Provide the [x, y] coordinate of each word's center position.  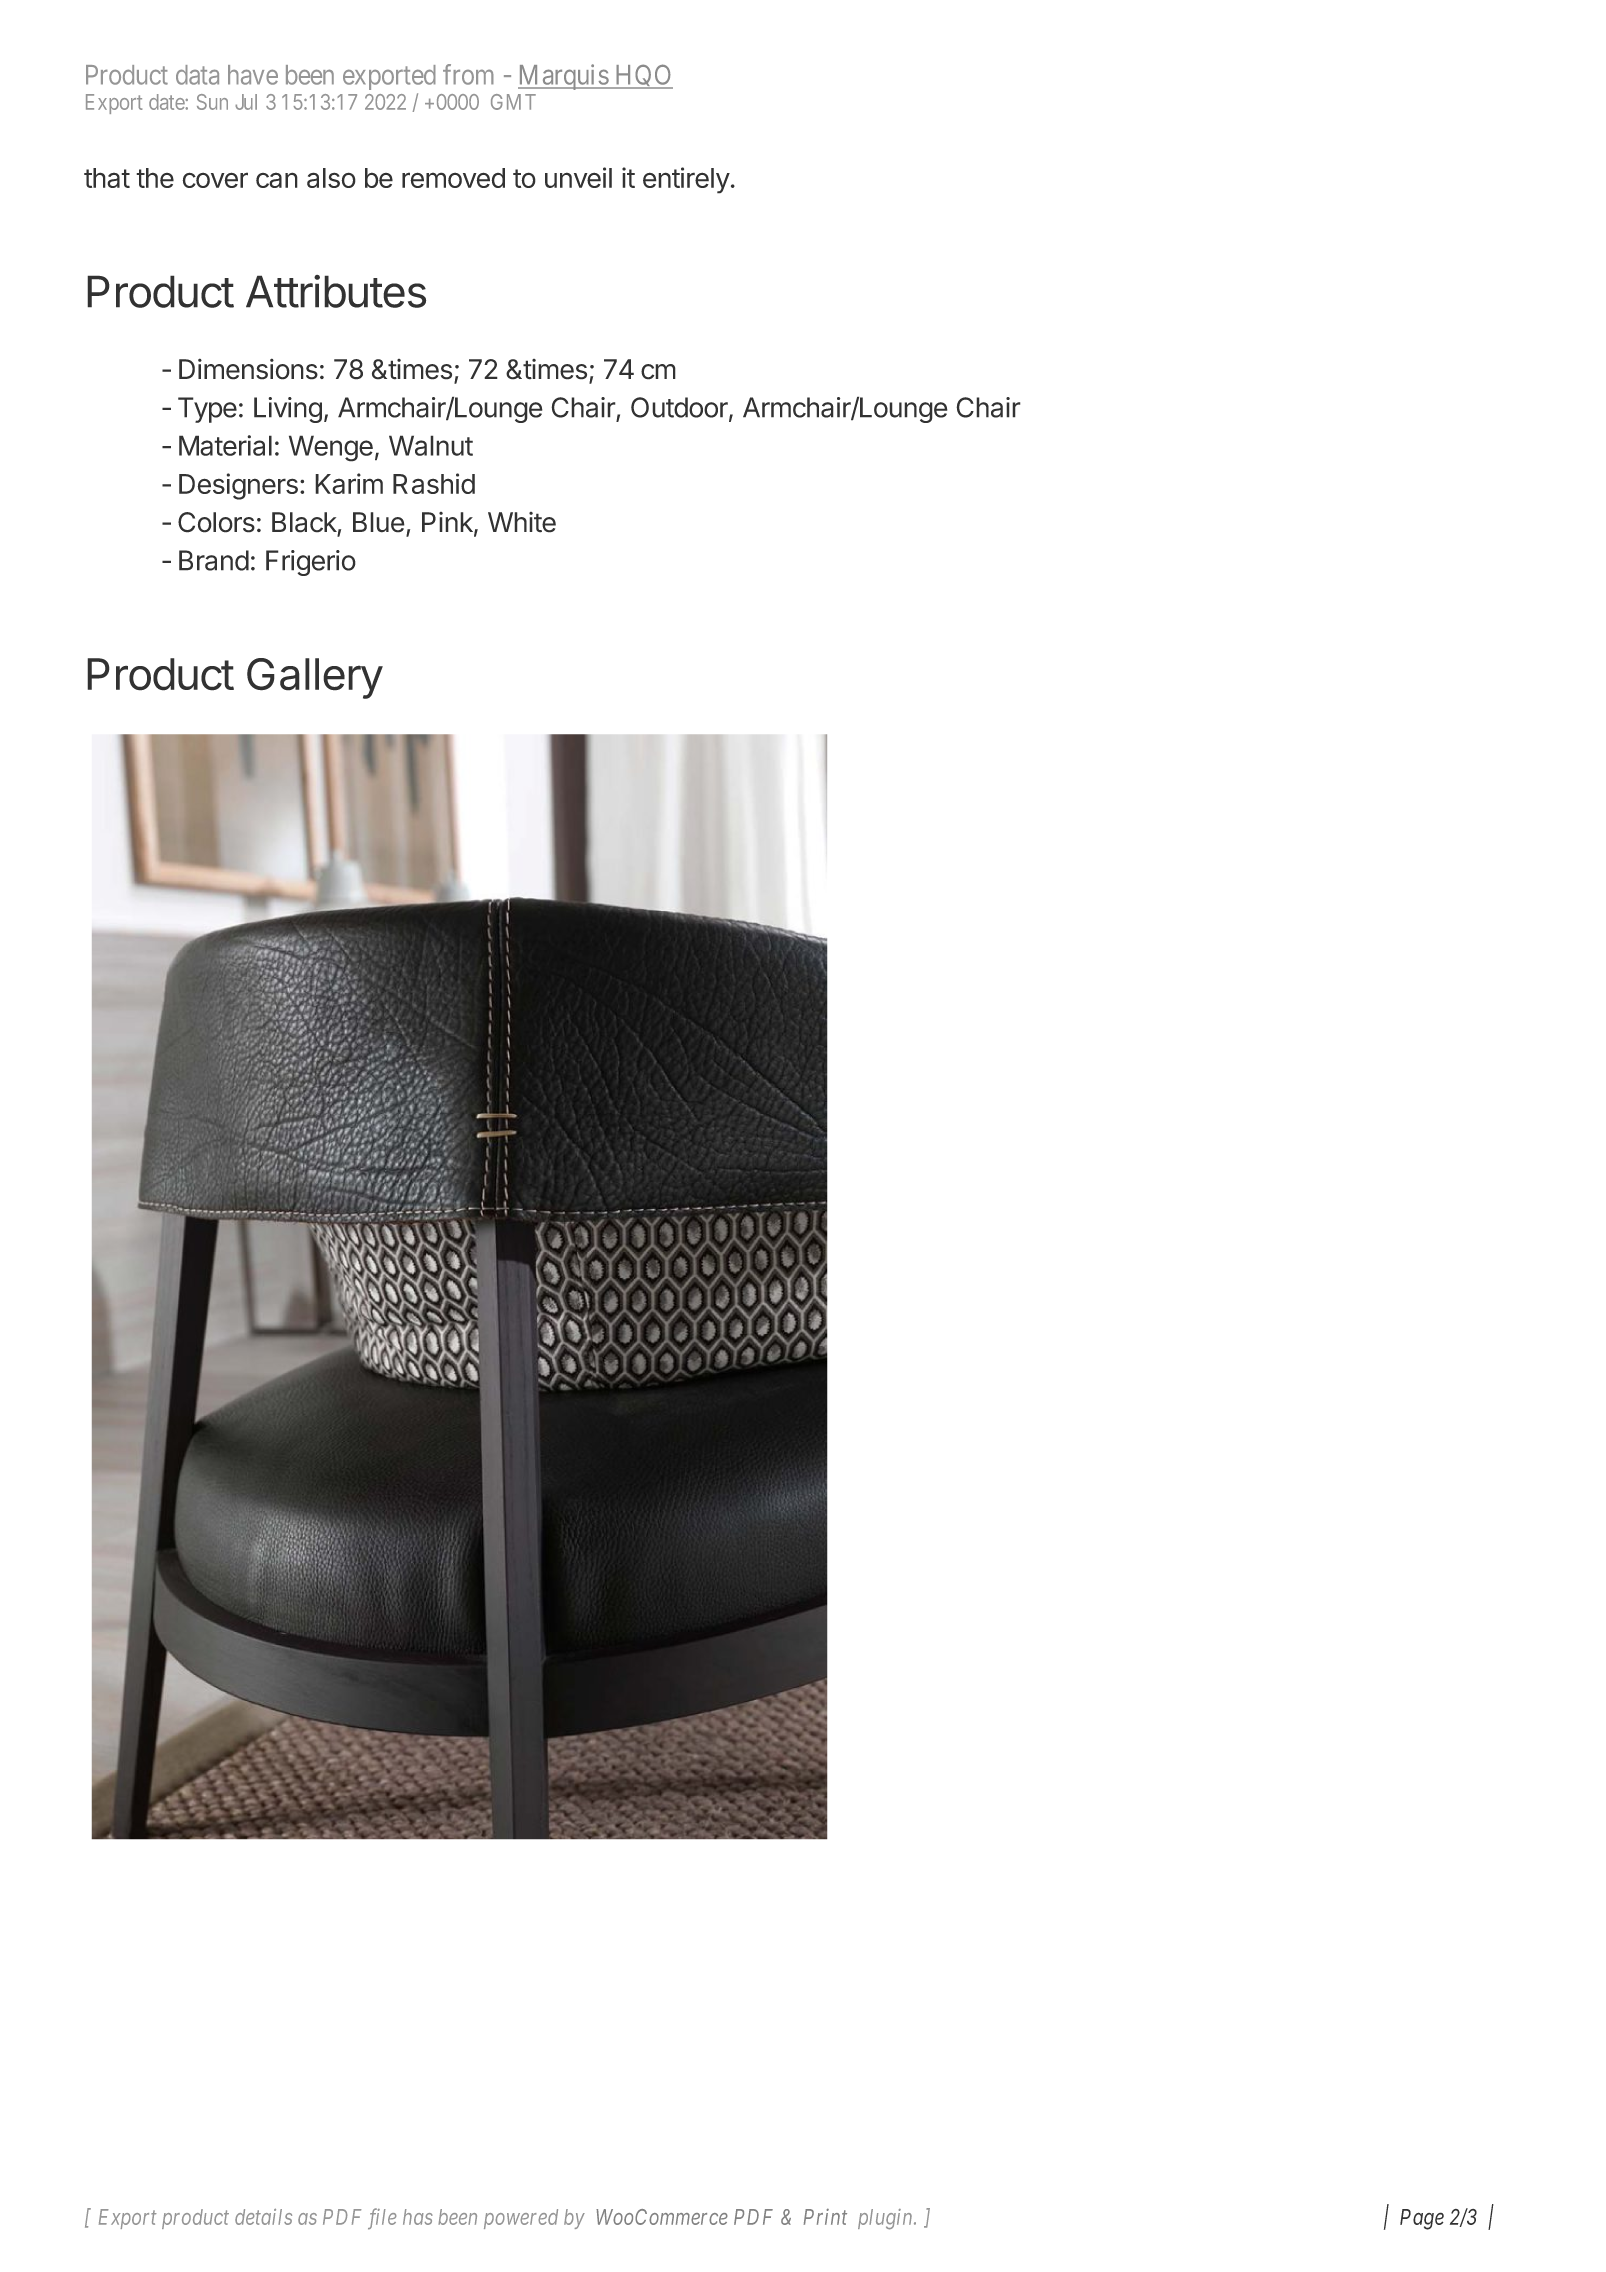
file [382, 2219]
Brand [214, 560]
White [522, 522]
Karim [349, 483]
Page [1422, 2219]
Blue [379, 522]
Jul [246, 102]
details [263, 2217]
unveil [578, 177]
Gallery [315, 678]
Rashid [434, 483]
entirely [686, 180]
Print [825, 2217]
